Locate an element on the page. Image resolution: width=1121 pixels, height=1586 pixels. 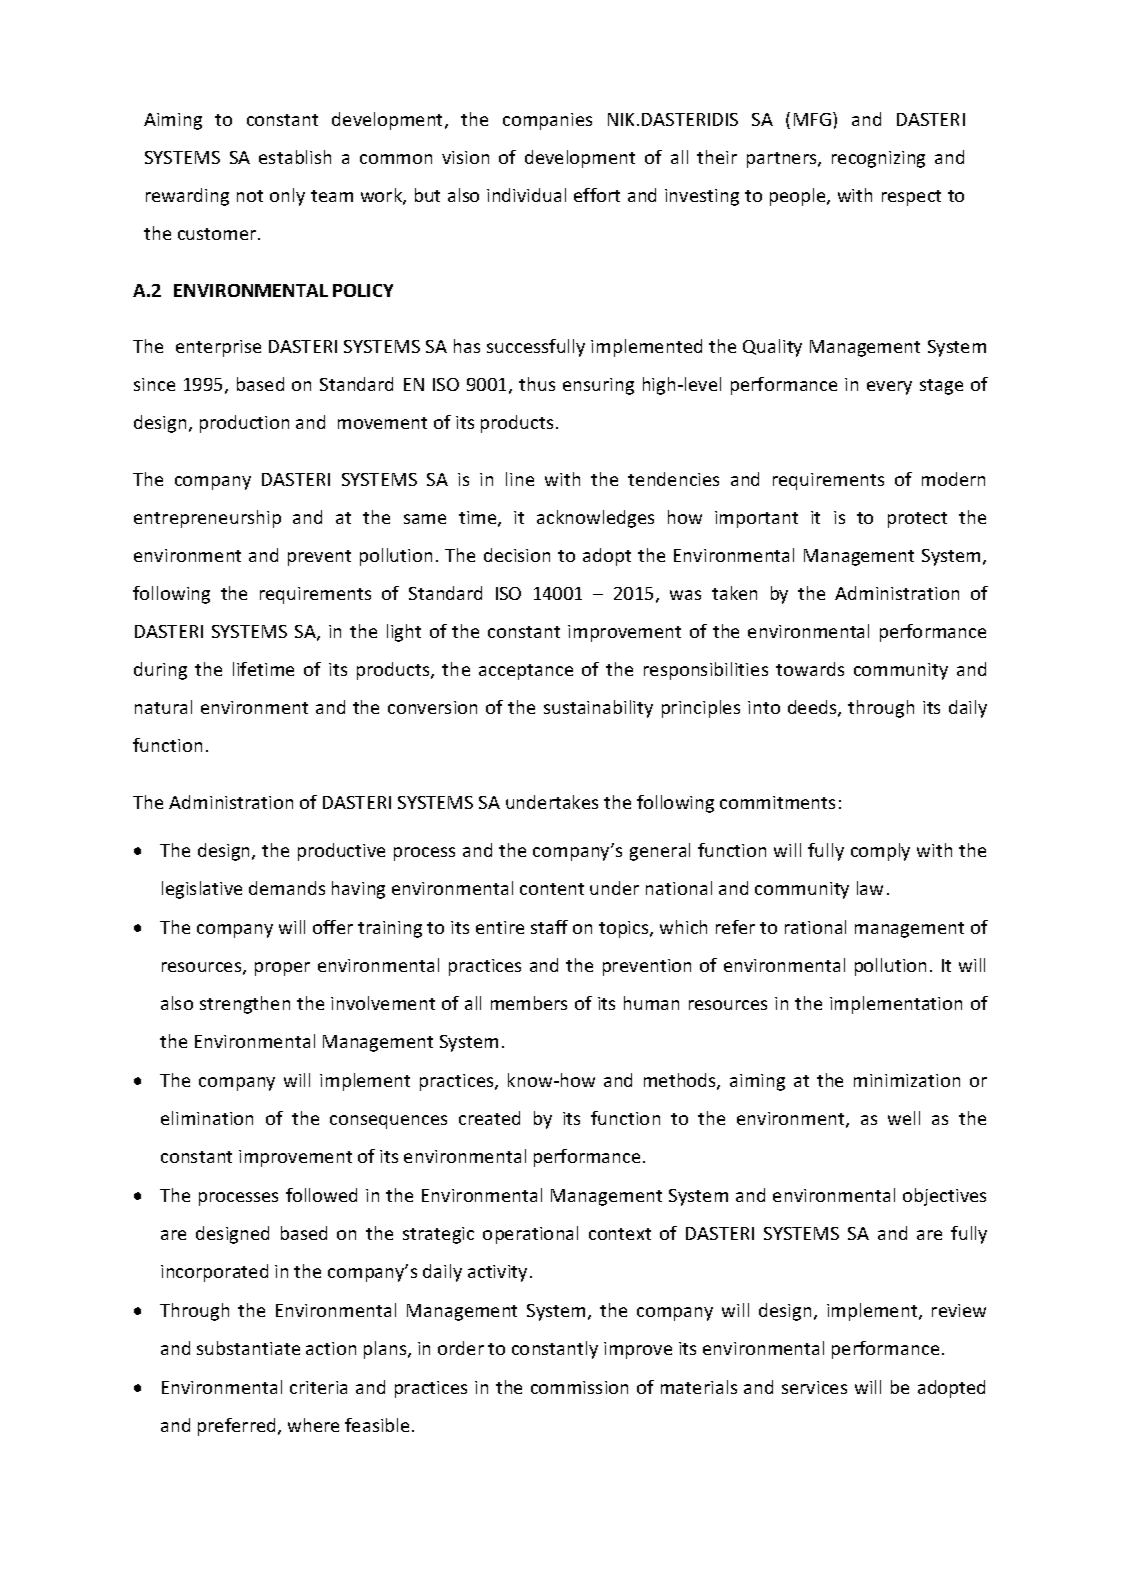
establish is located at coordinates (295, 157).
